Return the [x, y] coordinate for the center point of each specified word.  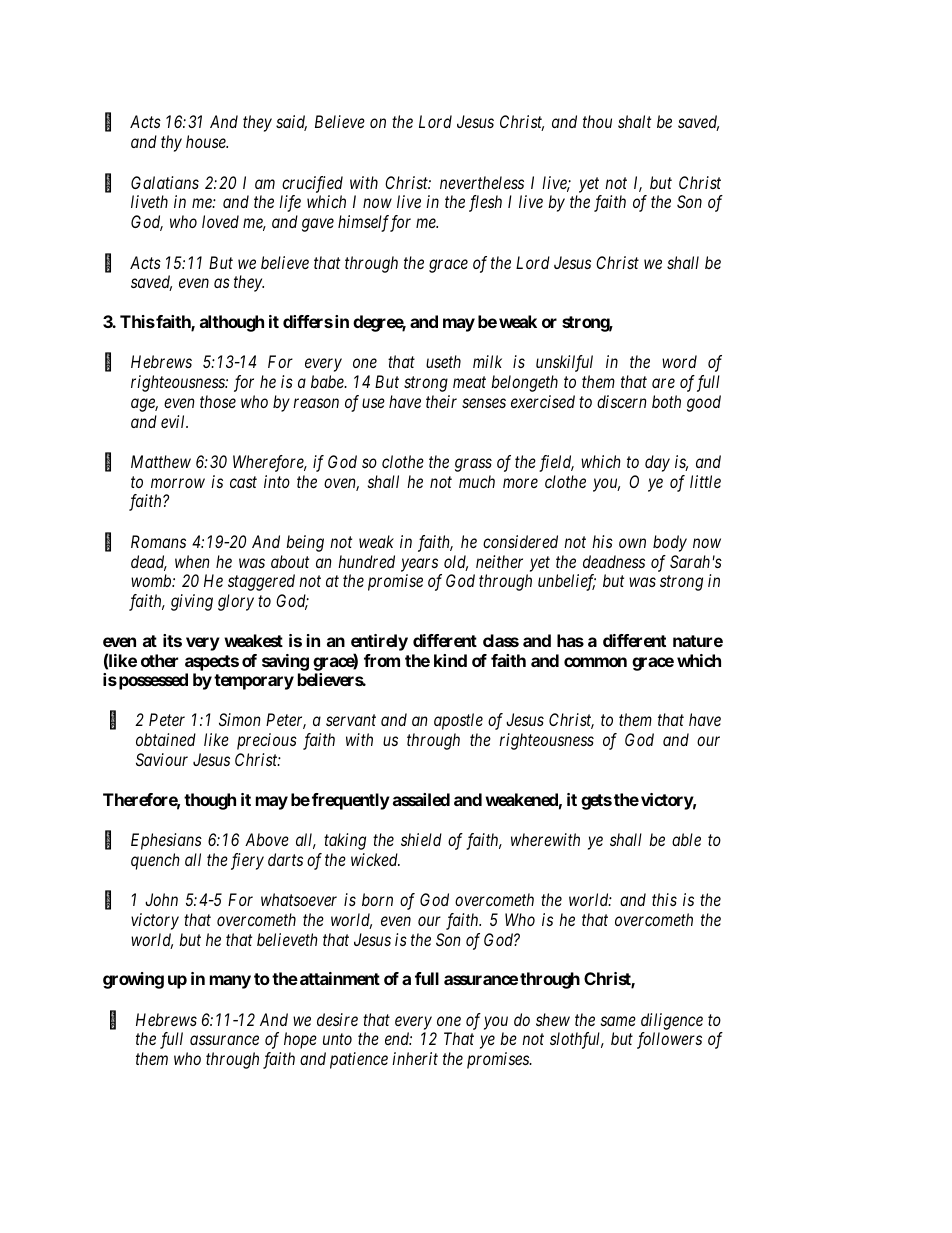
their [441, 401]
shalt [634, 121]
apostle [458, 721]
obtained [166, 739]
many [230, 982]
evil [174, 421]
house [207, 141]
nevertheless [482, 182]
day [657, 463]
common [595, 662]
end [398, 1038]
